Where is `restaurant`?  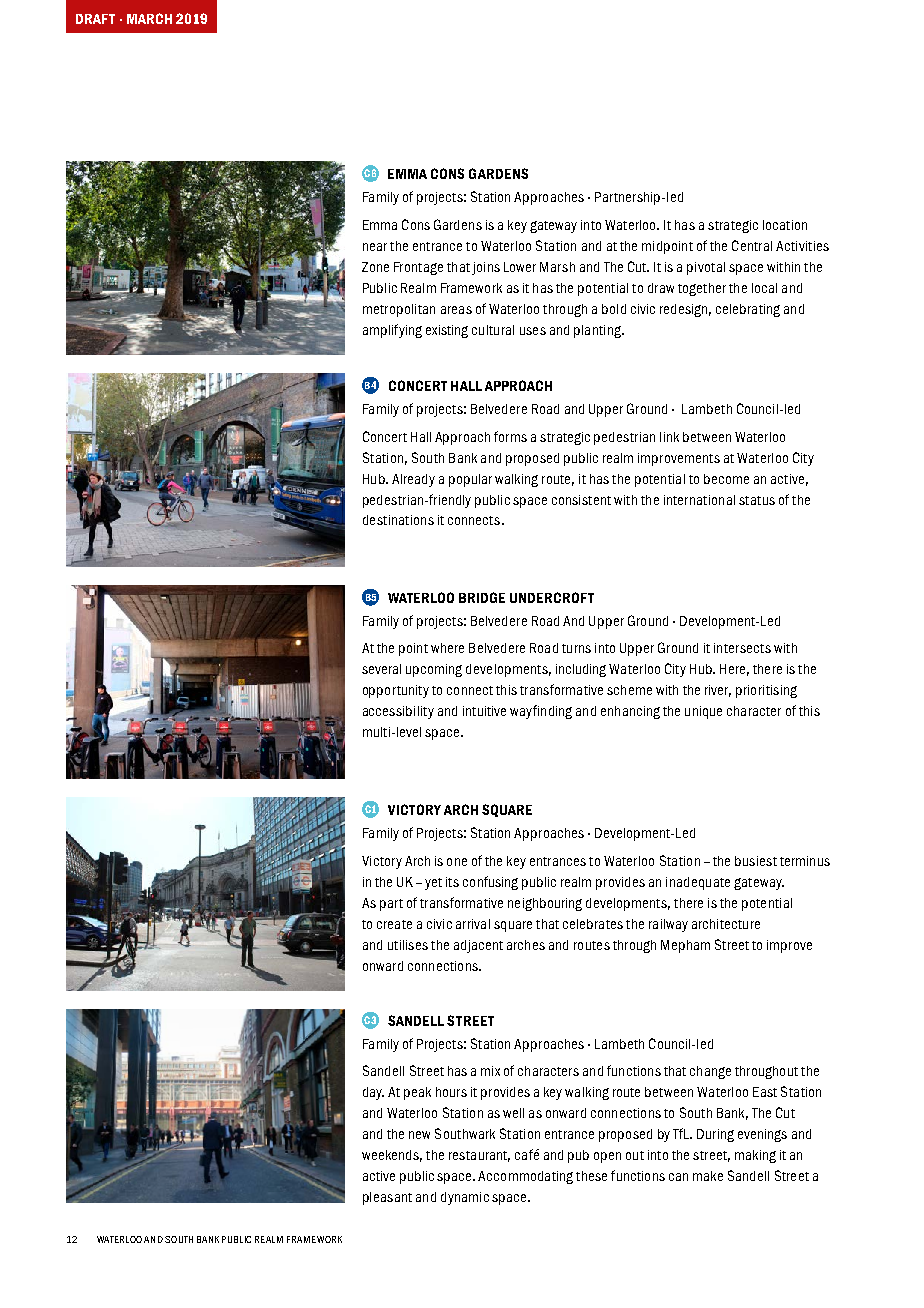 restaurant is located at coordinates (479, 1156).
